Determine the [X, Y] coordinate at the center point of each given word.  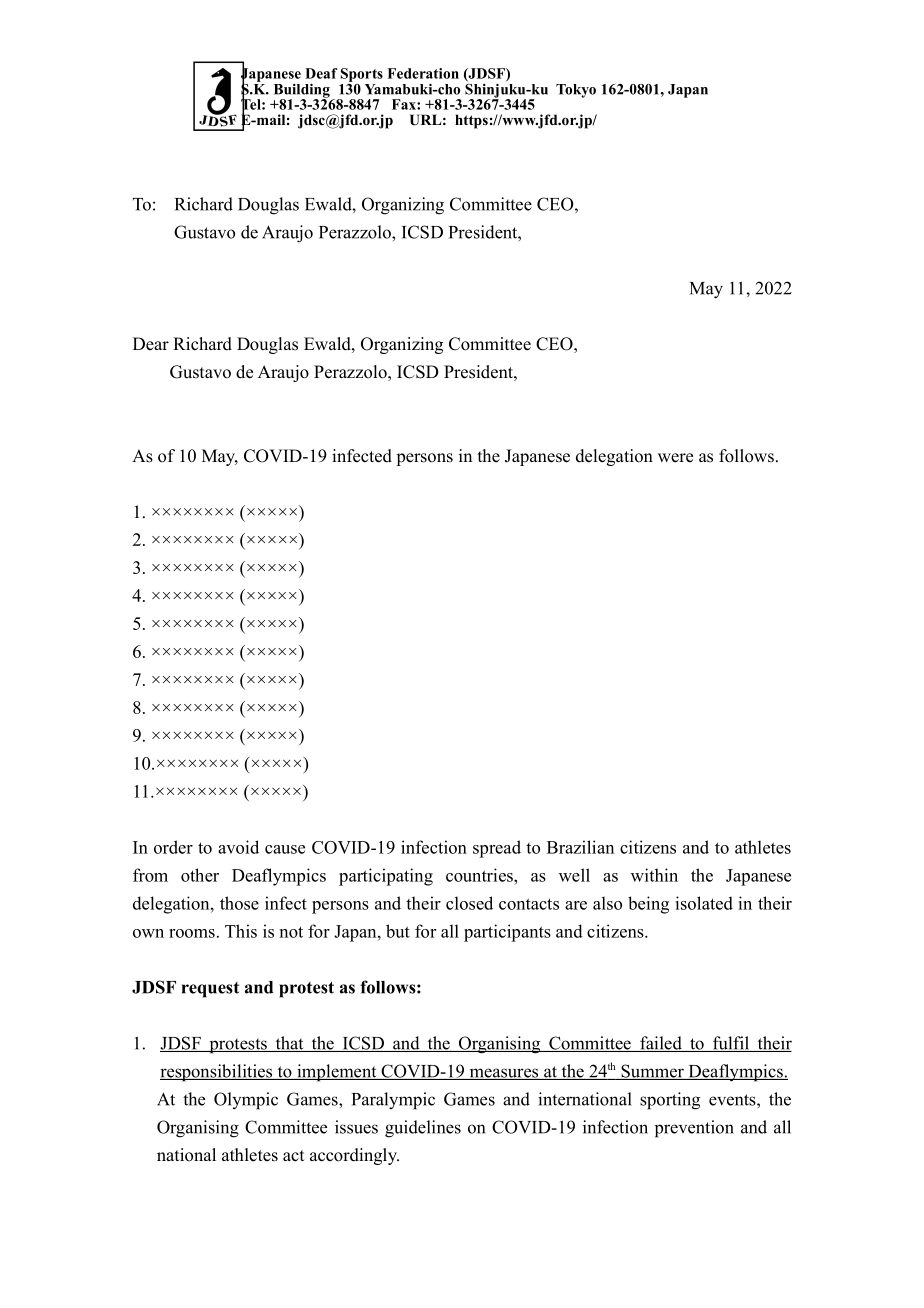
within [654, 875]
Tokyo [576, 91]
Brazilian [580, 847]
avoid [238, 847]
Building [302, 92]
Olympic [246, 1101]
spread [497, 849]
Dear [151, 344]
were [675, 458]
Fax [405, 104]
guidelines [423, 1129]
